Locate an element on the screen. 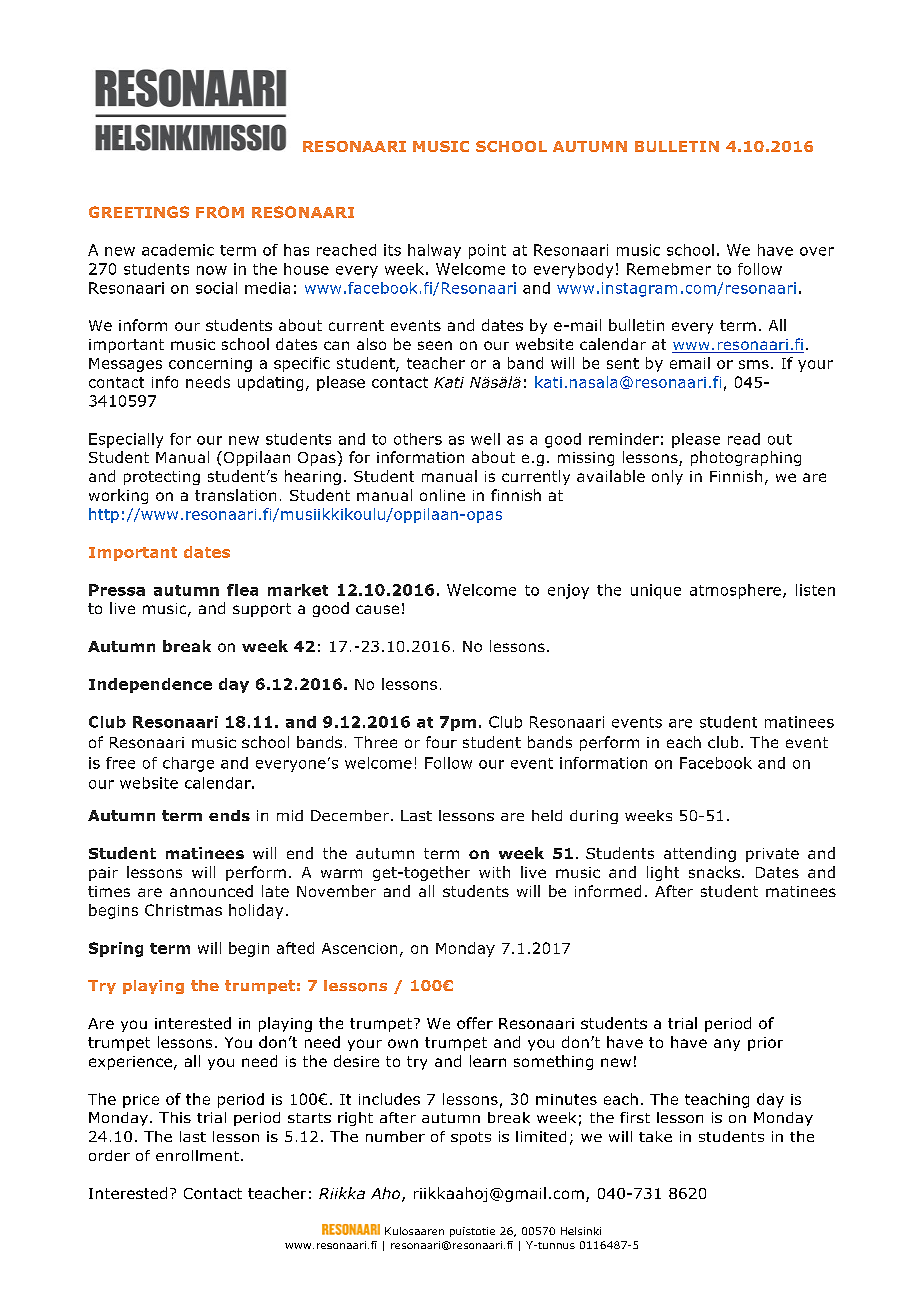 The image size is (924, 1308). enrollment is located at coordinates (197, 1155).
